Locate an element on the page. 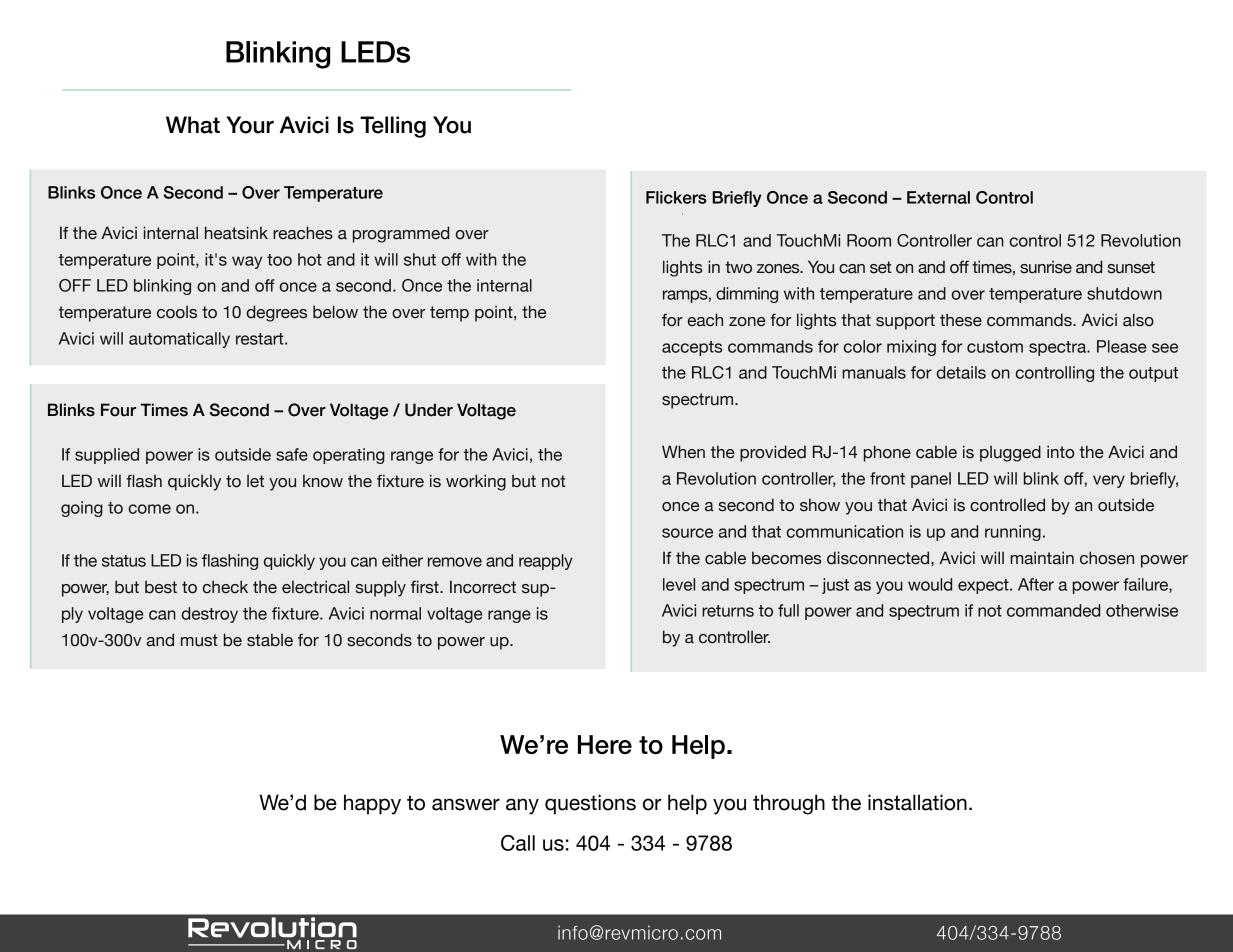 This document has width=1233, height=952. questions is located at coordinates (590, 804).
